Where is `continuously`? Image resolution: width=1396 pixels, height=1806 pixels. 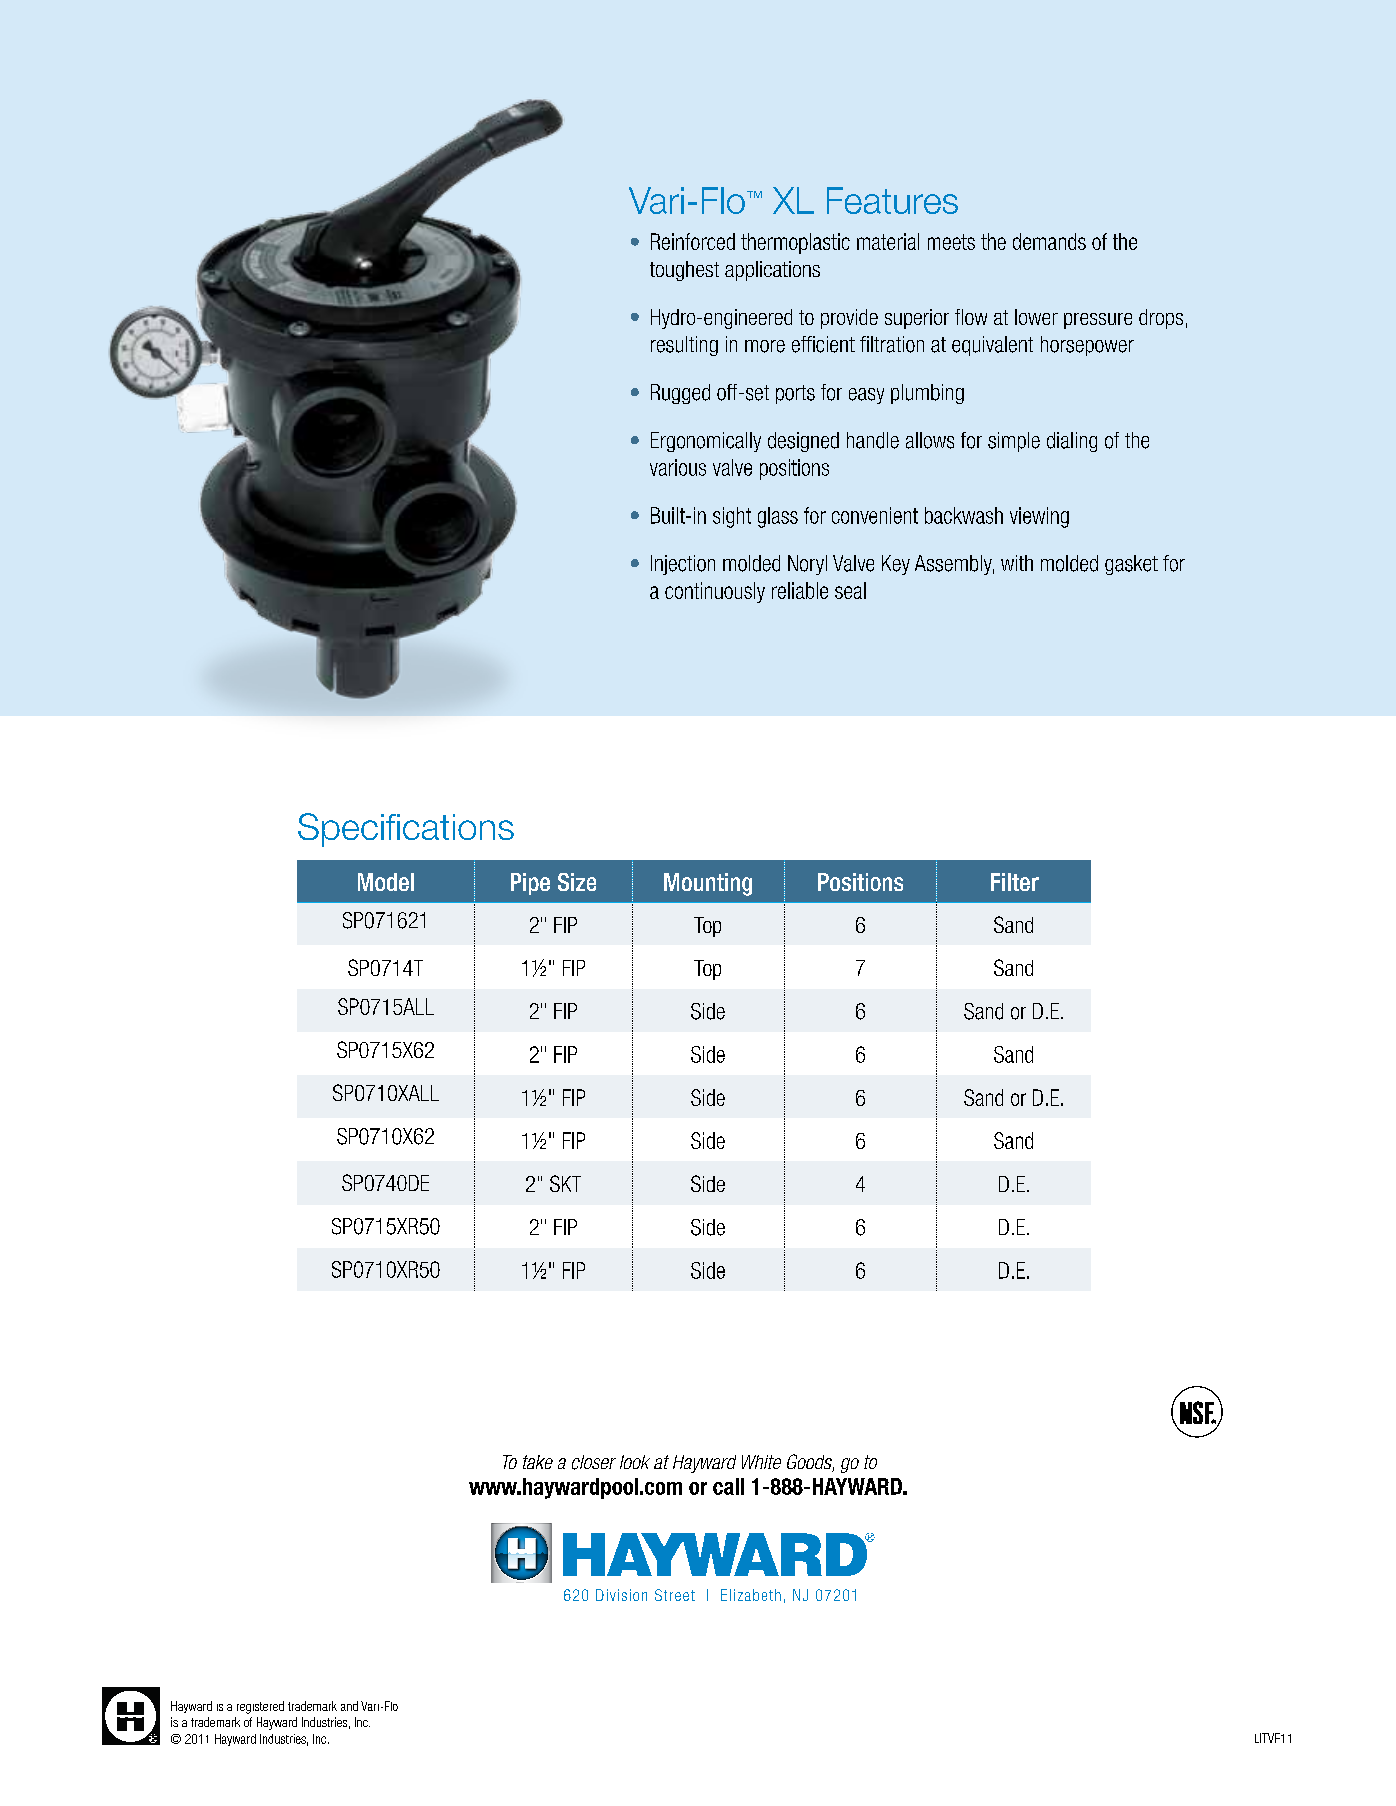 continuously is located at coordinates (715, 592).
